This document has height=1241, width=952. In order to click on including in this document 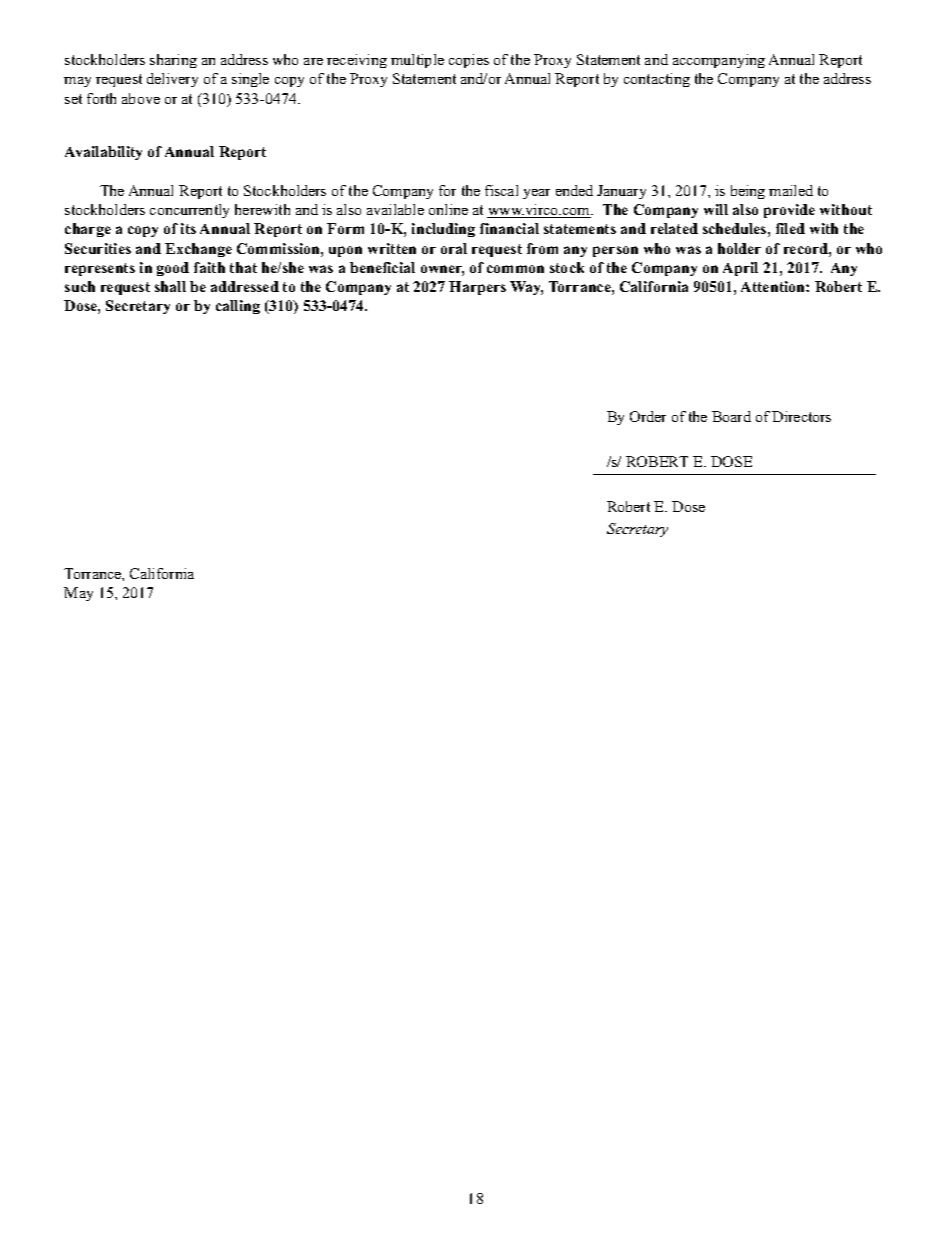, I will do `click(443, 230)`.
